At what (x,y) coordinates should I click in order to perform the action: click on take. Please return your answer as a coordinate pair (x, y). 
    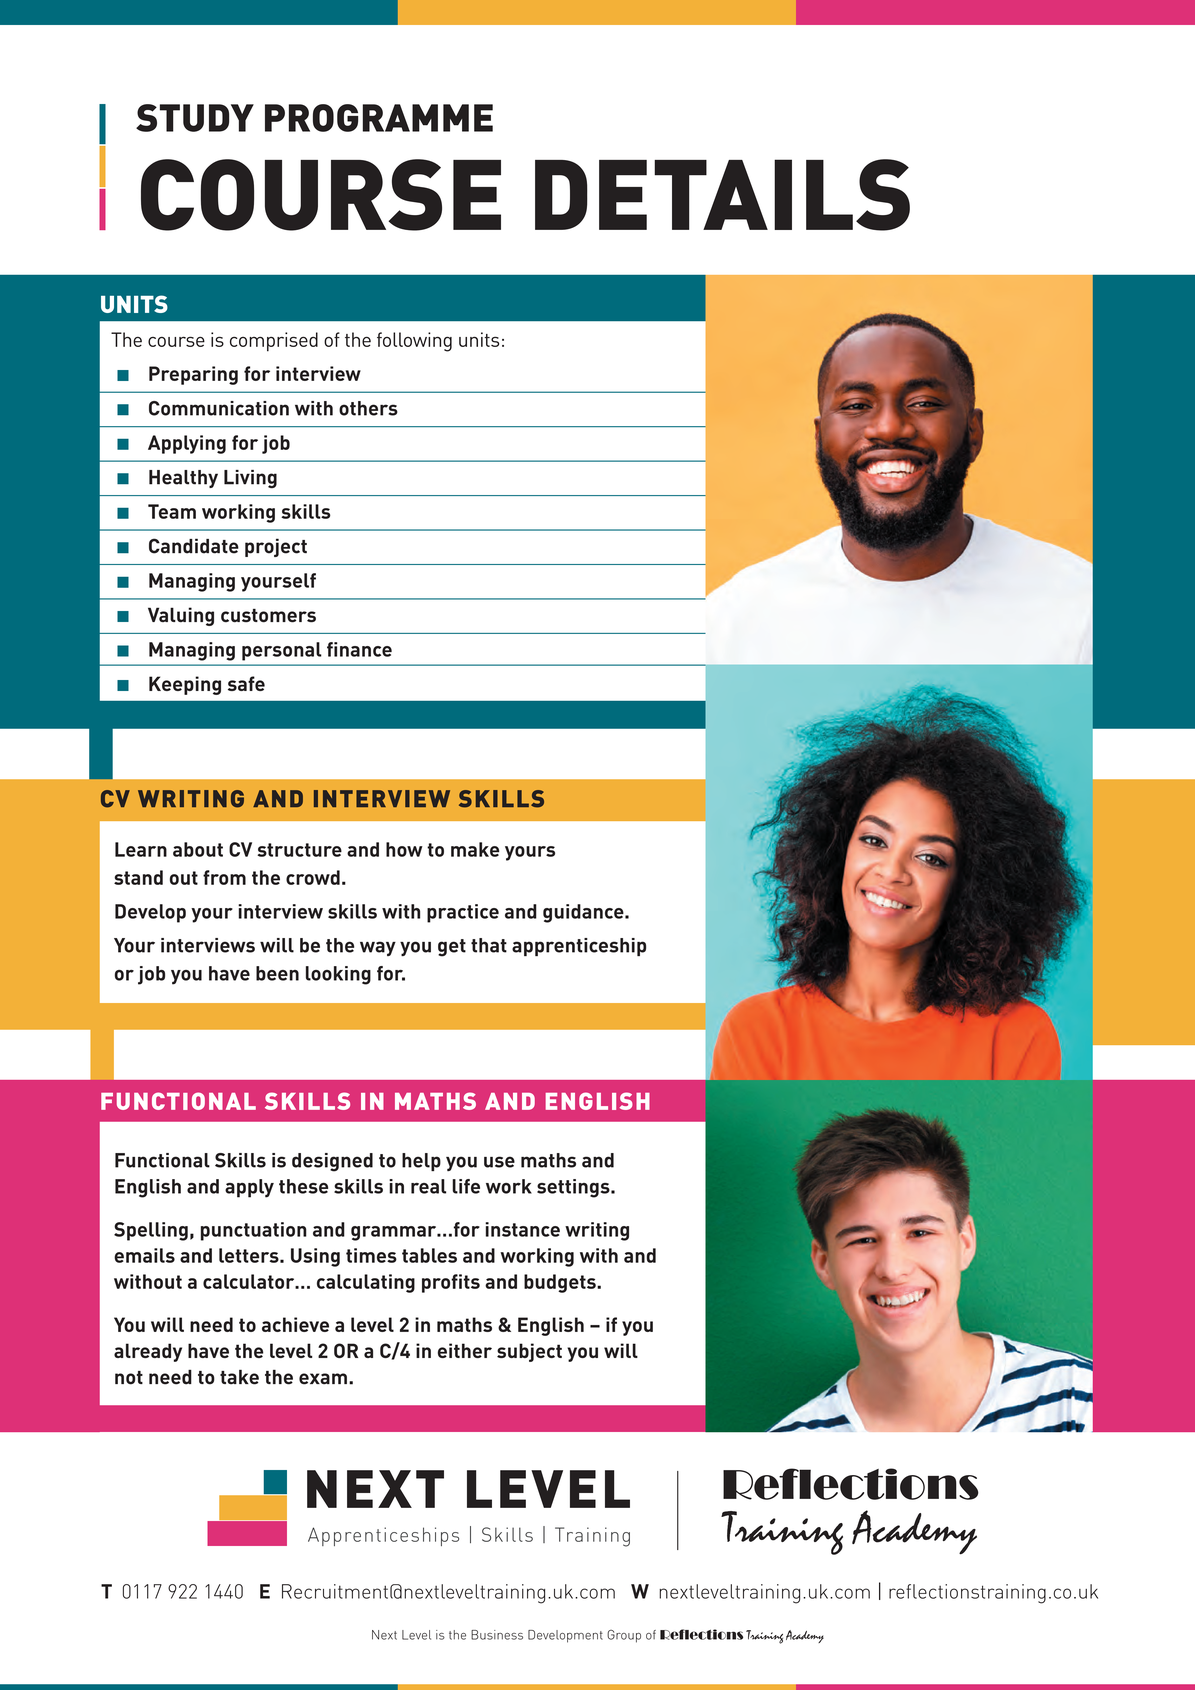
    Looking at the image, I should click on (239, 1377).
